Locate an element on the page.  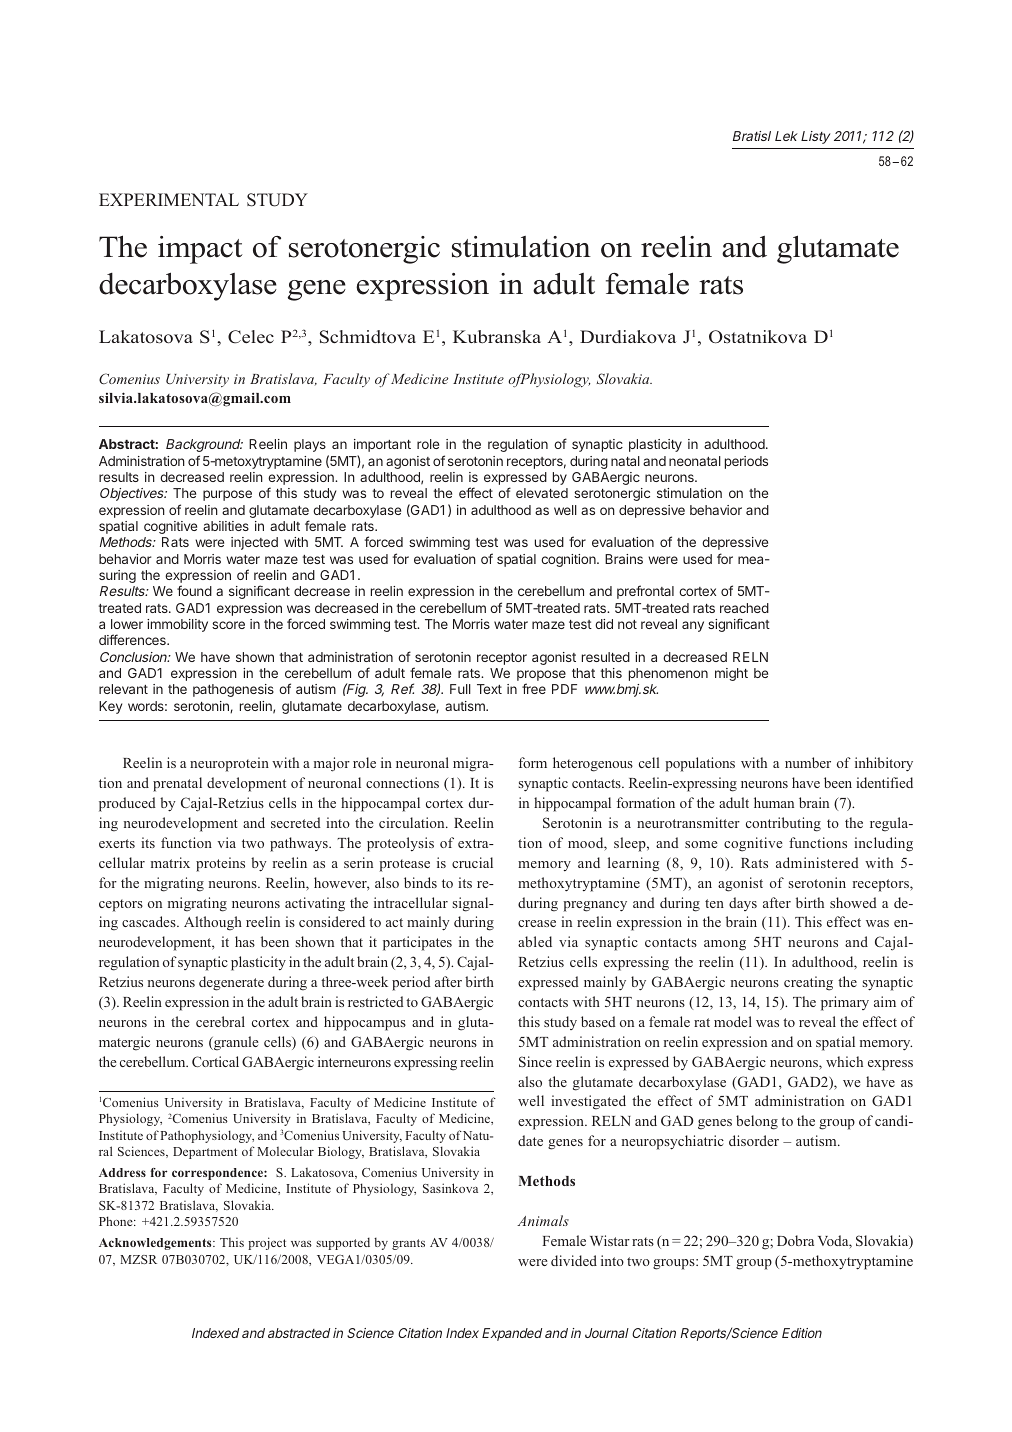
important is located at coordinates (382, 445).
